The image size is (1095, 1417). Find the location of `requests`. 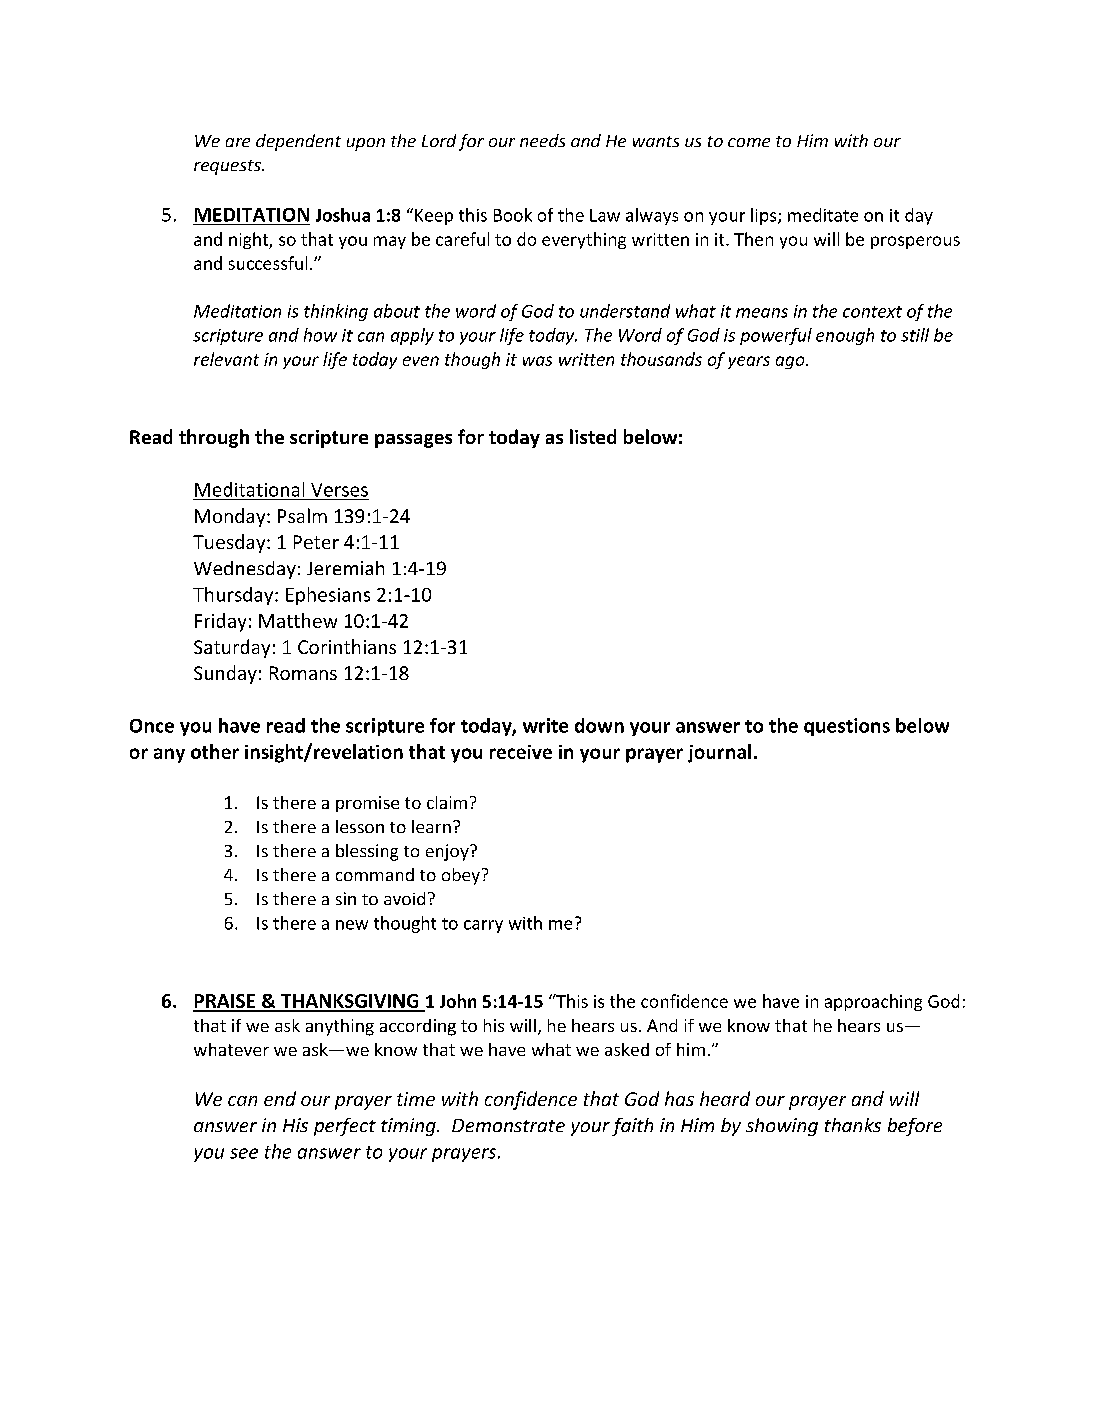

requests is located at coordinates (228, 167).
